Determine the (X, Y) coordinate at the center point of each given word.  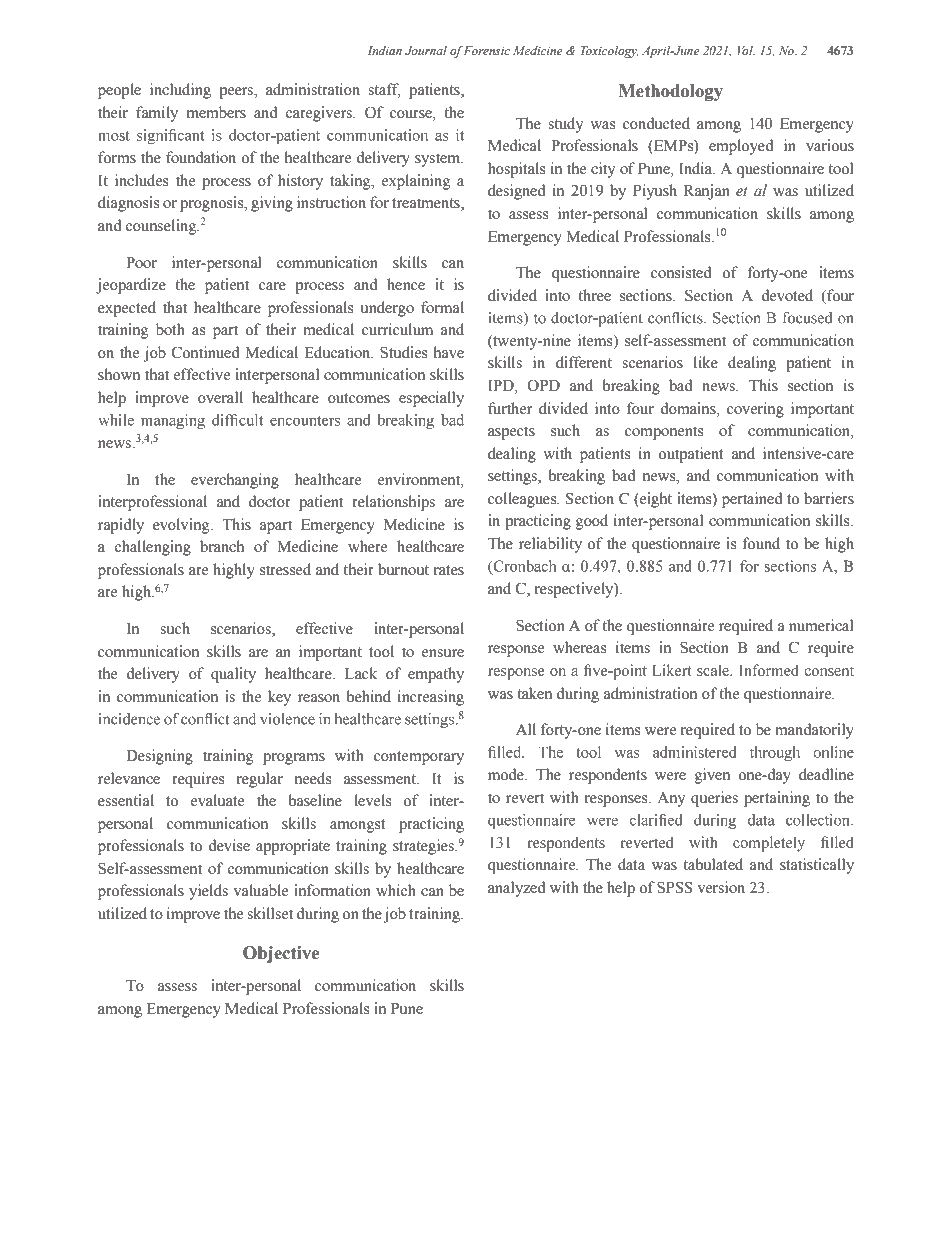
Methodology (671, 92)
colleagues (523, 500)
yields (208, 892)
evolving (182, 526)
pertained (752, 500)
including (180, 91)
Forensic (487, 50)
